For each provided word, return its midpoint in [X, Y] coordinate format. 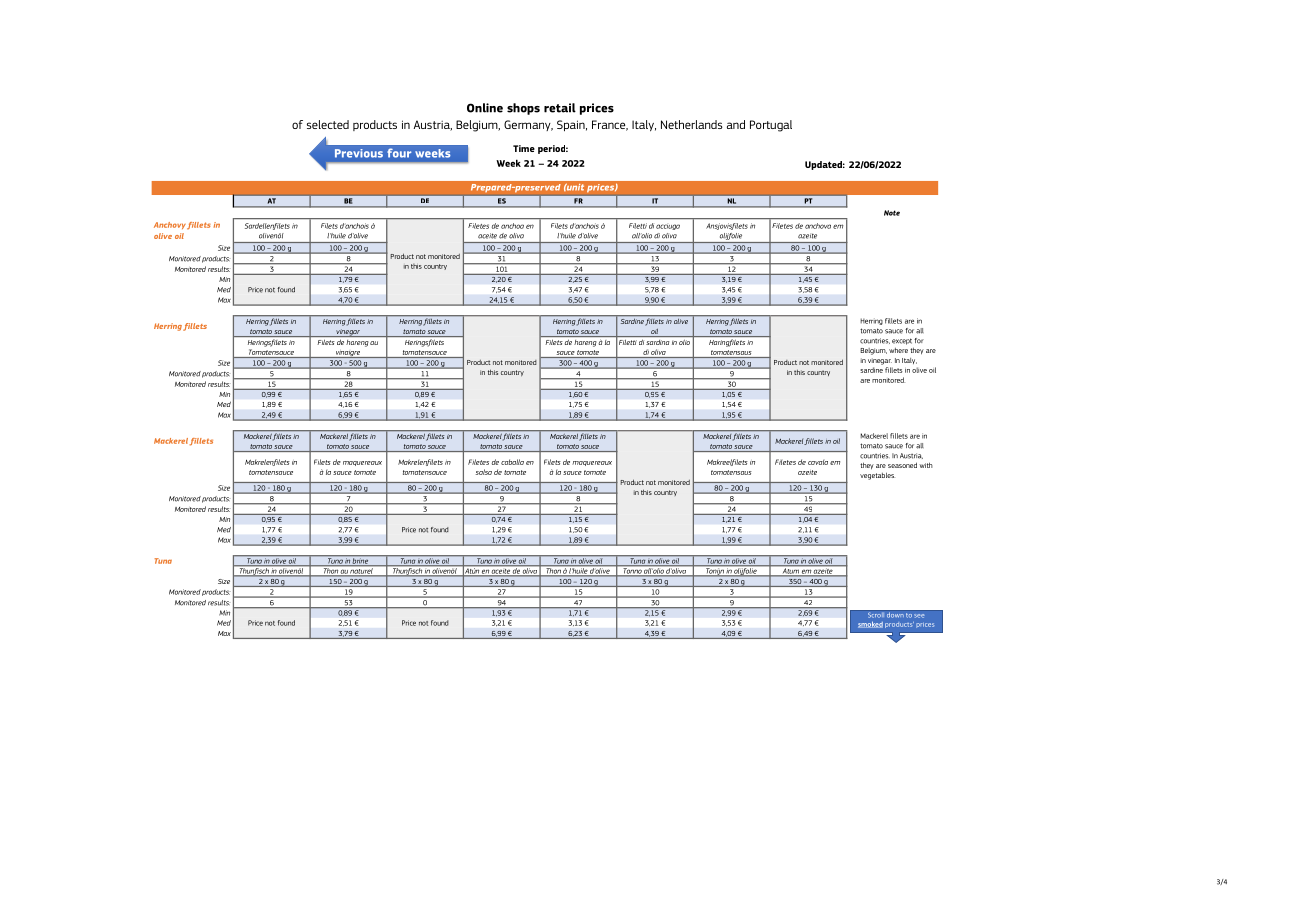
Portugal [771, 126]
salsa [484, 472]
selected [328, 124]
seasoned [902, 465]
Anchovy [170, 225]
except [902, 341]
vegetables [877, 476]
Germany [528, 125]
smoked [870, 624]
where [898, 350]
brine [361, 562]
